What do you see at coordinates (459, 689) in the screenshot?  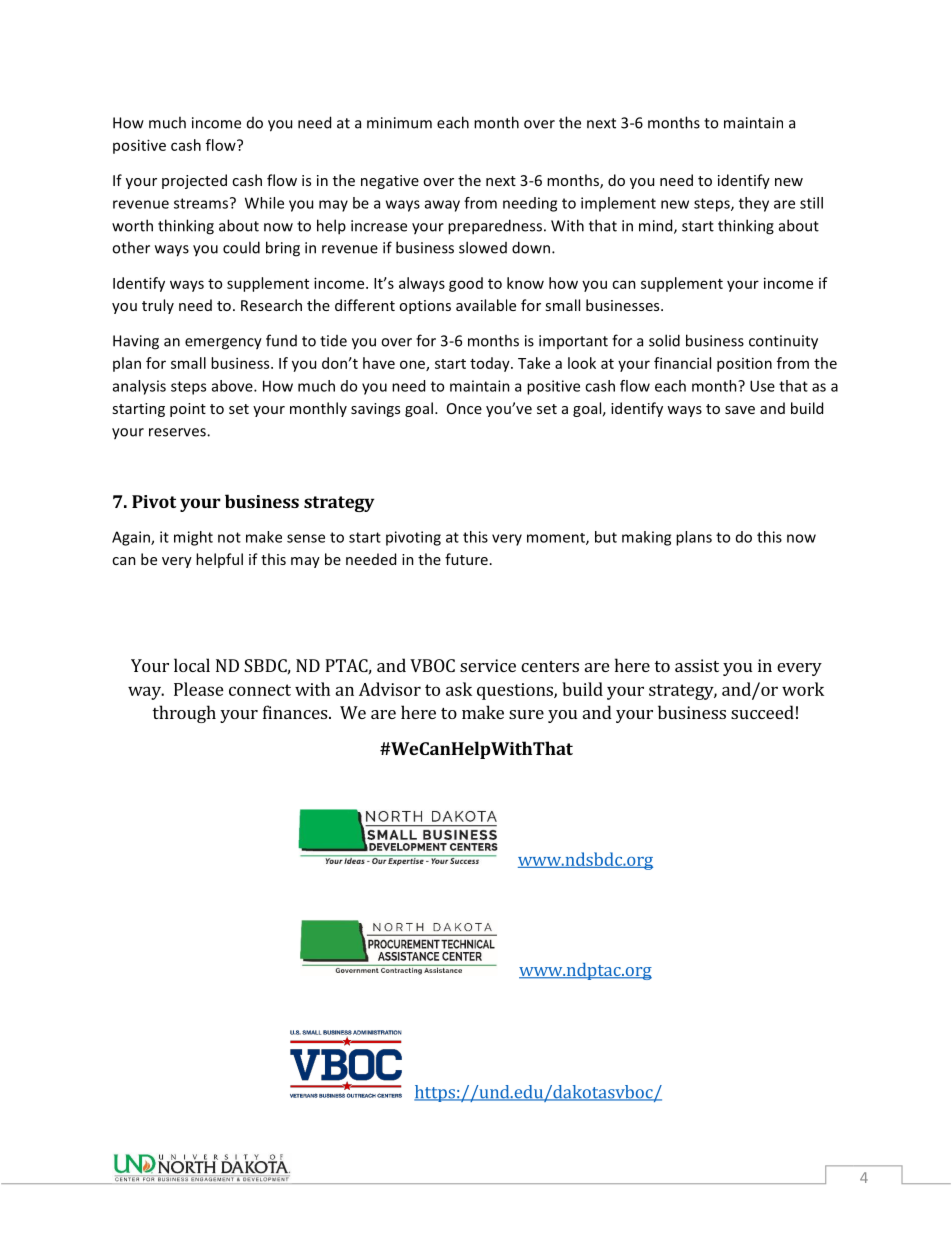 I see `ask` at bounding box center [459, 689].
